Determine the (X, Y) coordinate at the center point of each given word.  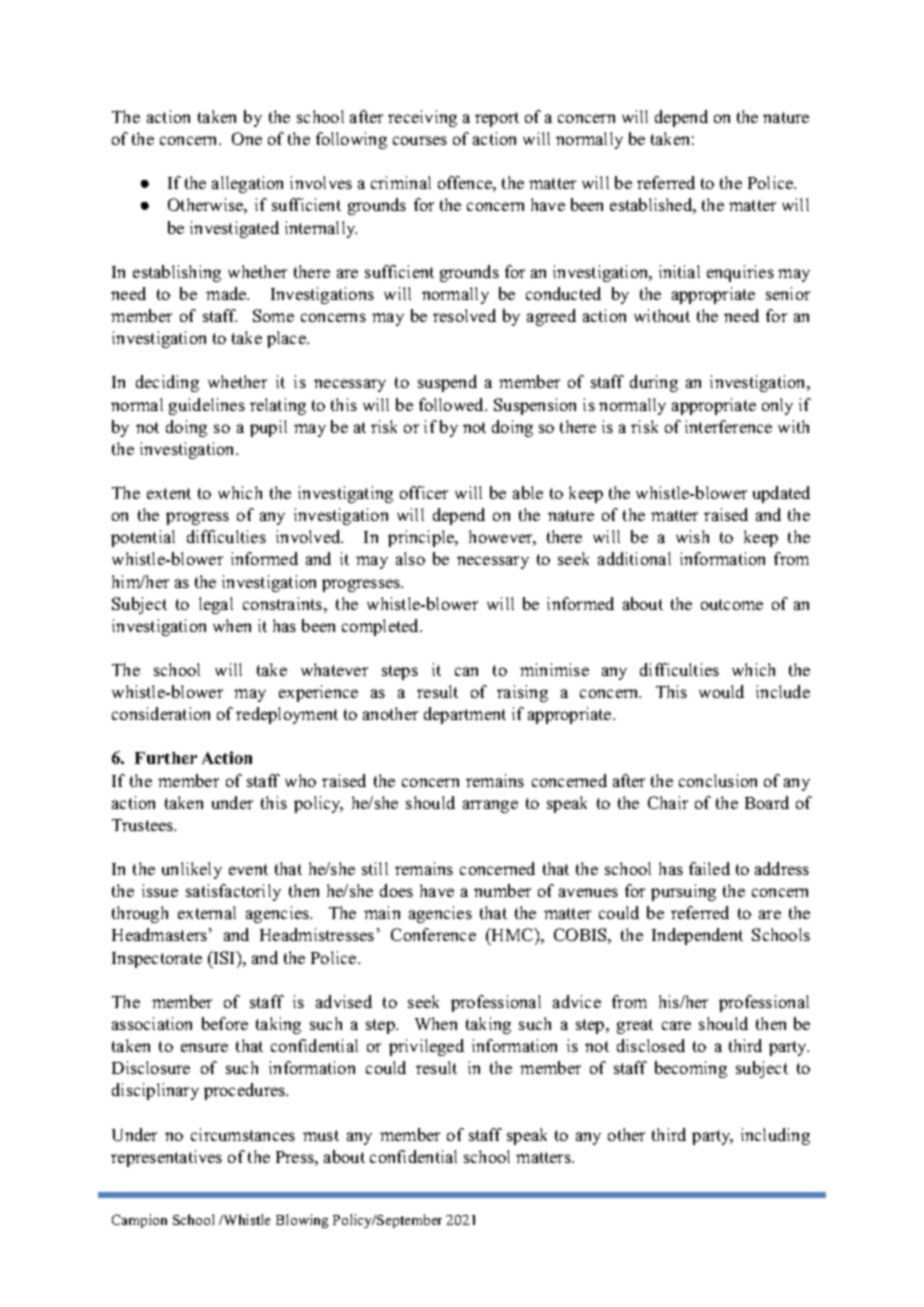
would (721, 691)
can (466, 671)
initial (679, 271)
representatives (166, 1158)
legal (216, 605)
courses (420, 140)
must (321, 1135)
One (247, 138)
